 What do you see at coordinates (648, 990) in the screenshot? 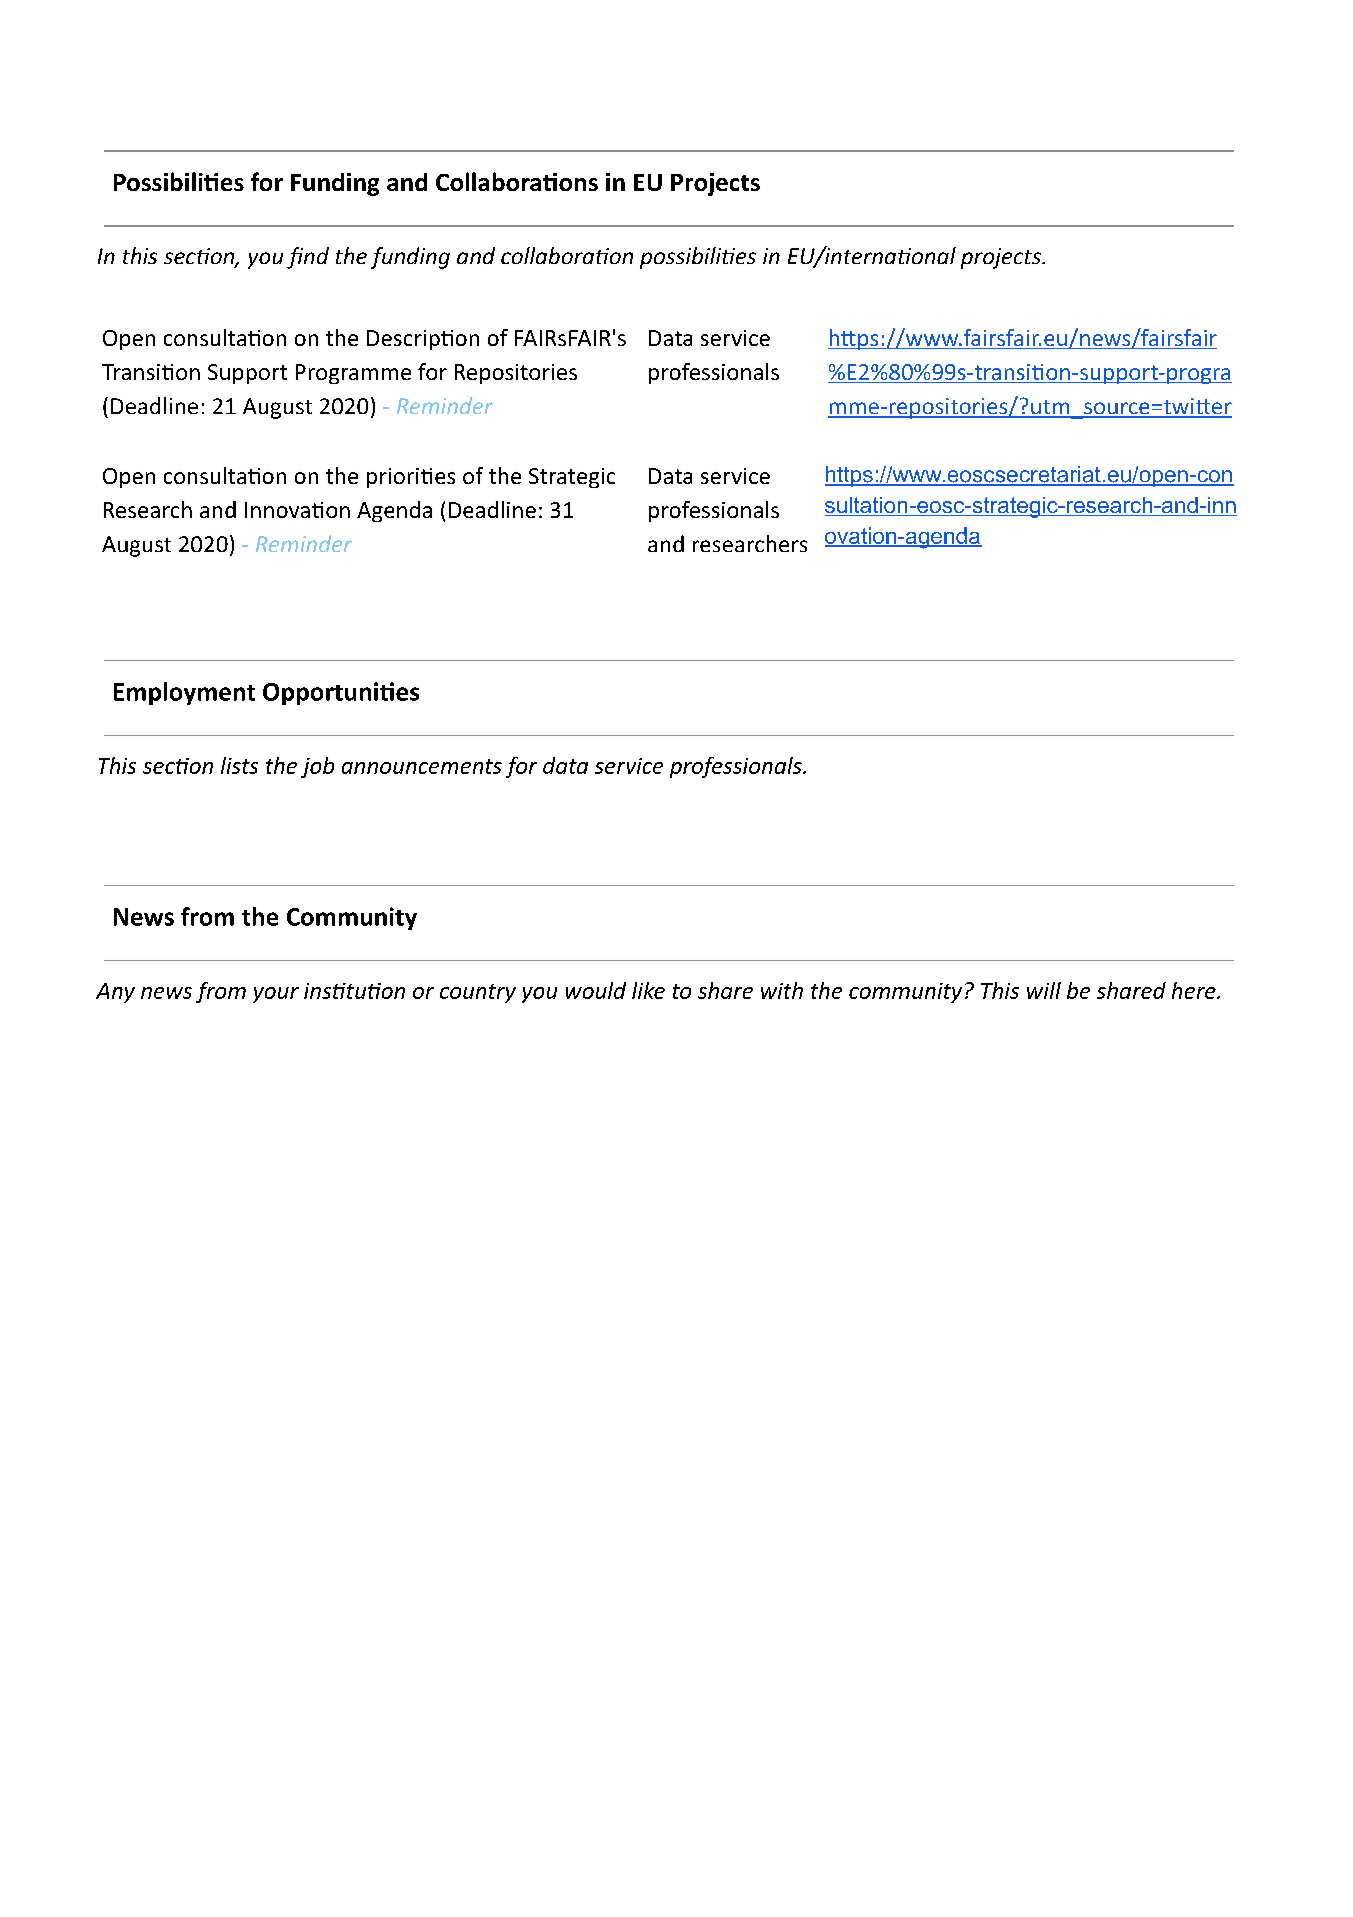
I see `like` at bounding box center [648, 990].
